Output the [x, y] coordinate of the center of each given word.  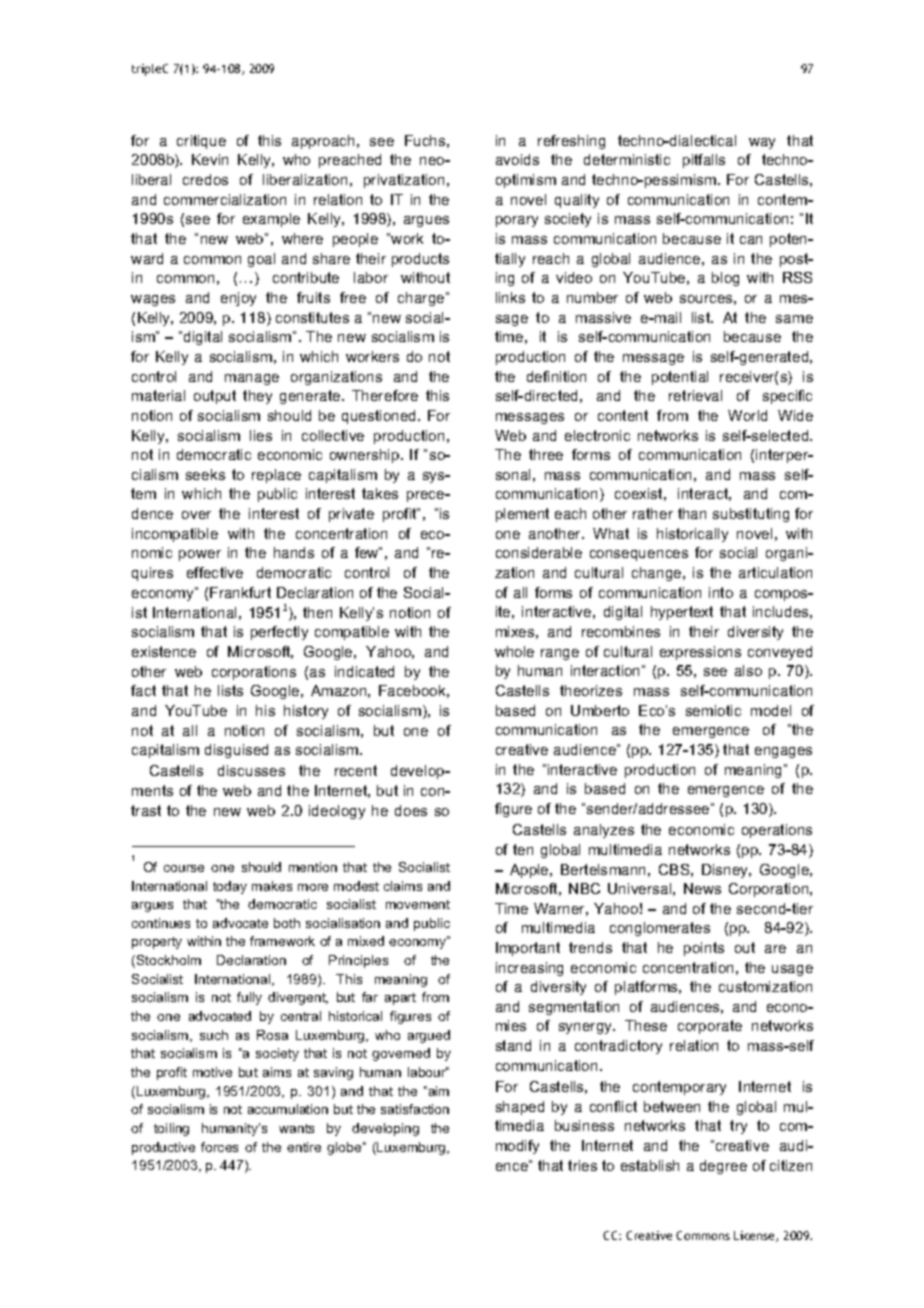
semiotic [713, 710]
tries [582, 1165]
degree [723, 1167]
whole [514, 651]
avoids [517, 159]
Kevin [210, 159]
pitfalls [704, 161]
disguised [236, 751]
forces [219, 1147]
